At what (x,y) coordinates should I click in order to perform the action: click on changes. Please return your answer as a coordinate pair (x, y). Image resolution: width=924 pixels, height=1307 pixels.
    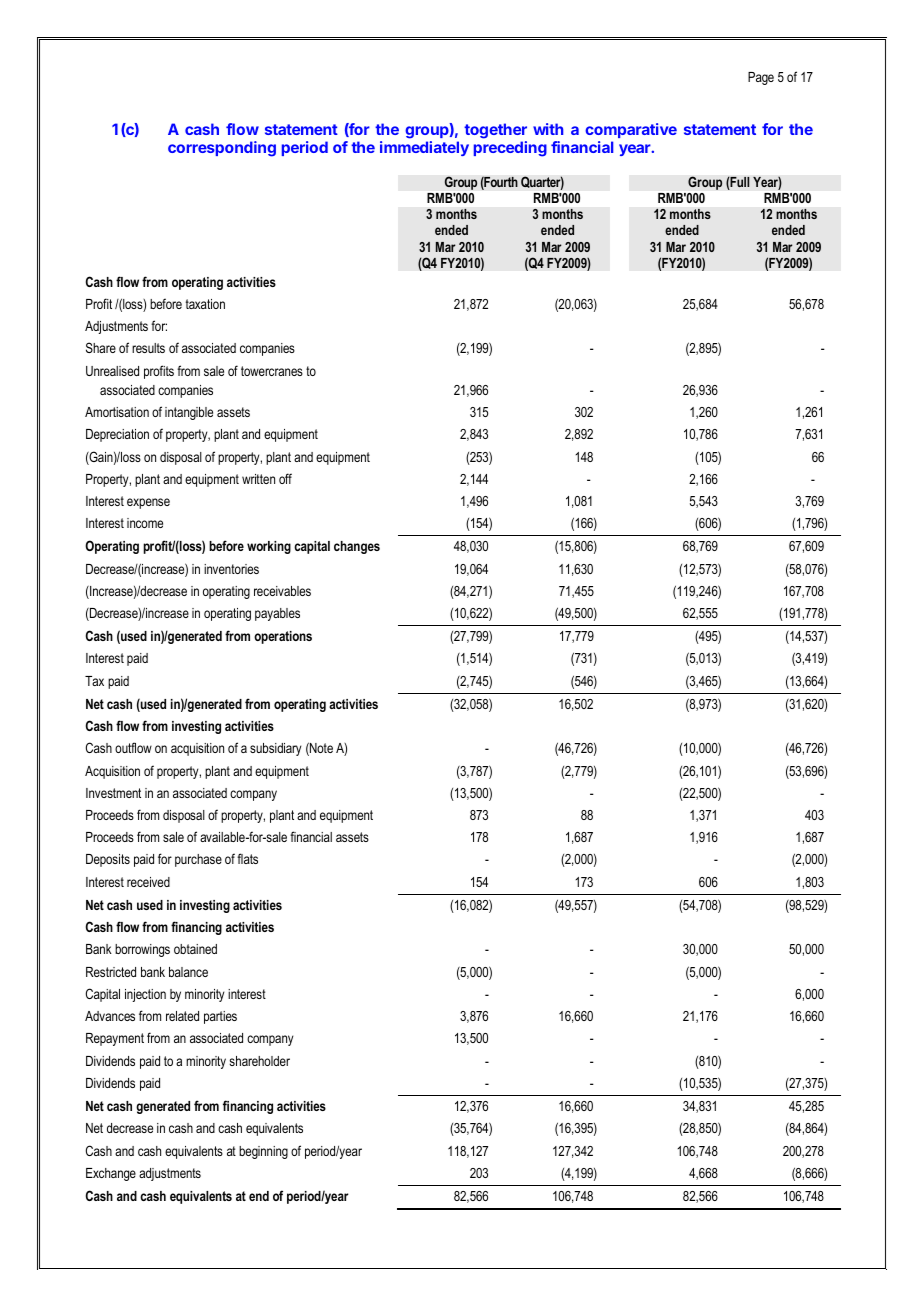
    Looking at the image, I should click on (357, 547).
